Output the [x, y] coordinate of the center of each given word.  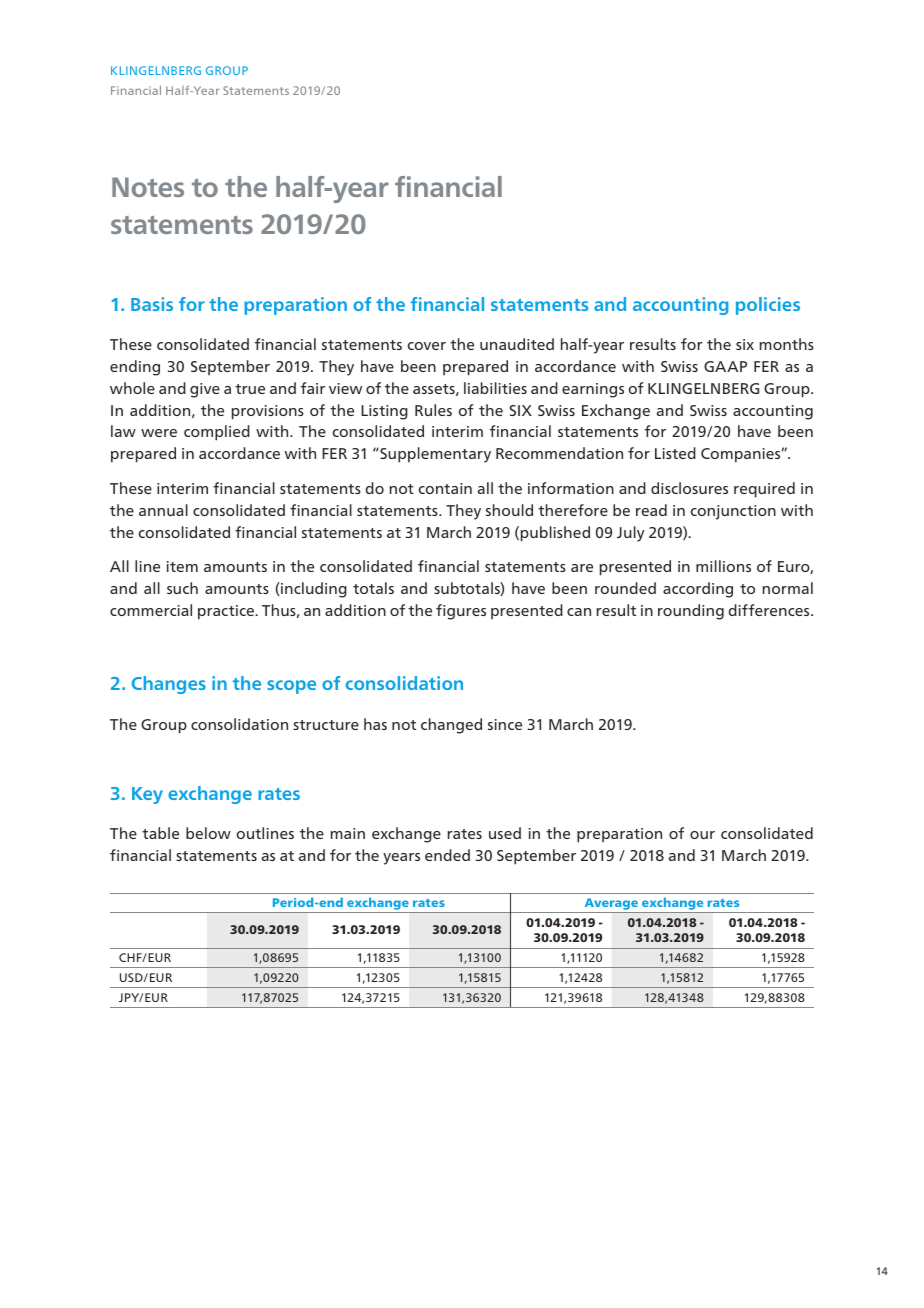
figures [461, 612]
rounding [691, 612]
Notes [148, 187]
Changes [169, 685]
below [208, 833]
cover [427, 346]
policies [768, 306]
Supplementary [434, 455]
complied [217, 433]
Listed [675, 453]
